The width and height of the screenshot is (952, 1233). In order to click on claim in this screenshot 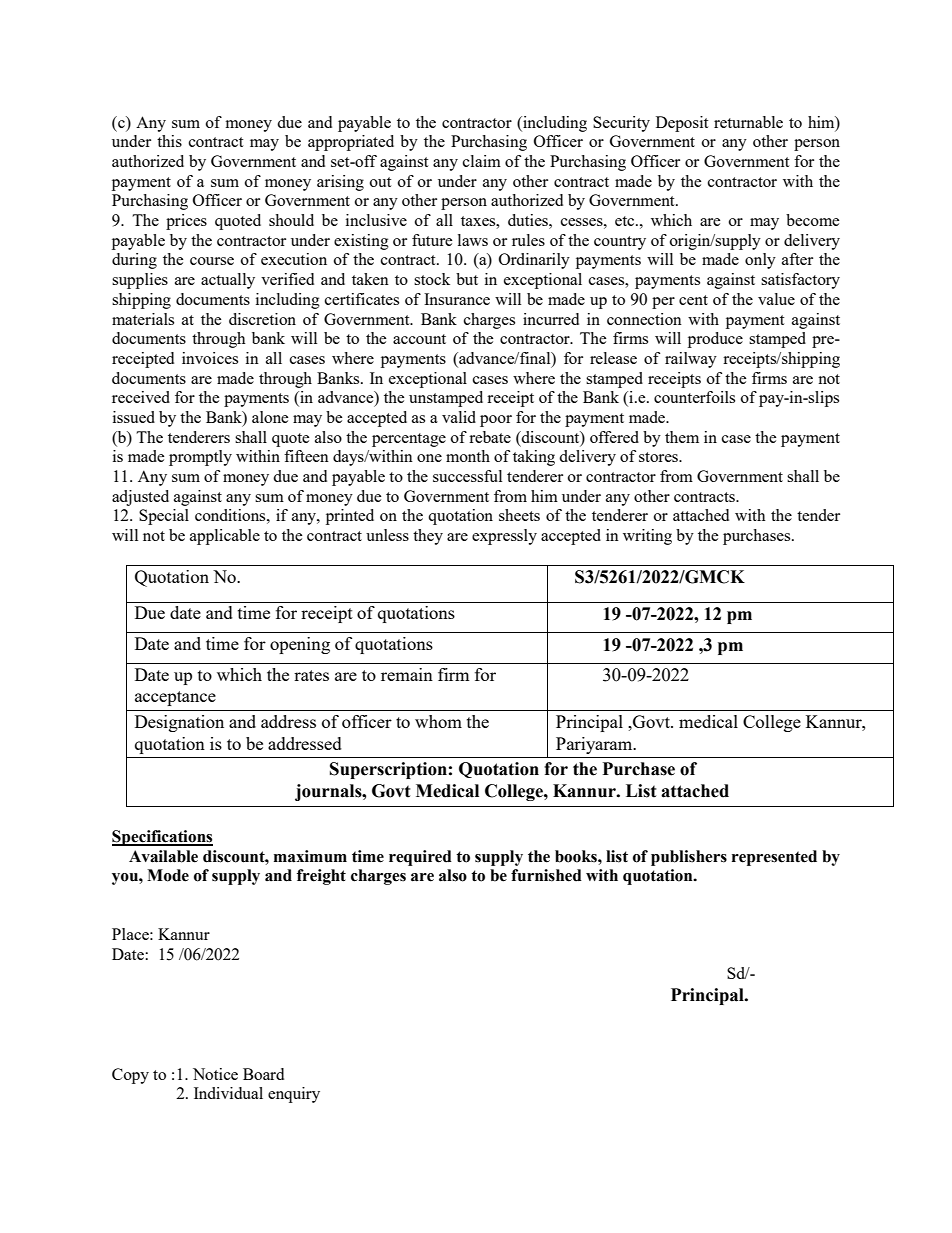, I will do `click(482, 161)`.
